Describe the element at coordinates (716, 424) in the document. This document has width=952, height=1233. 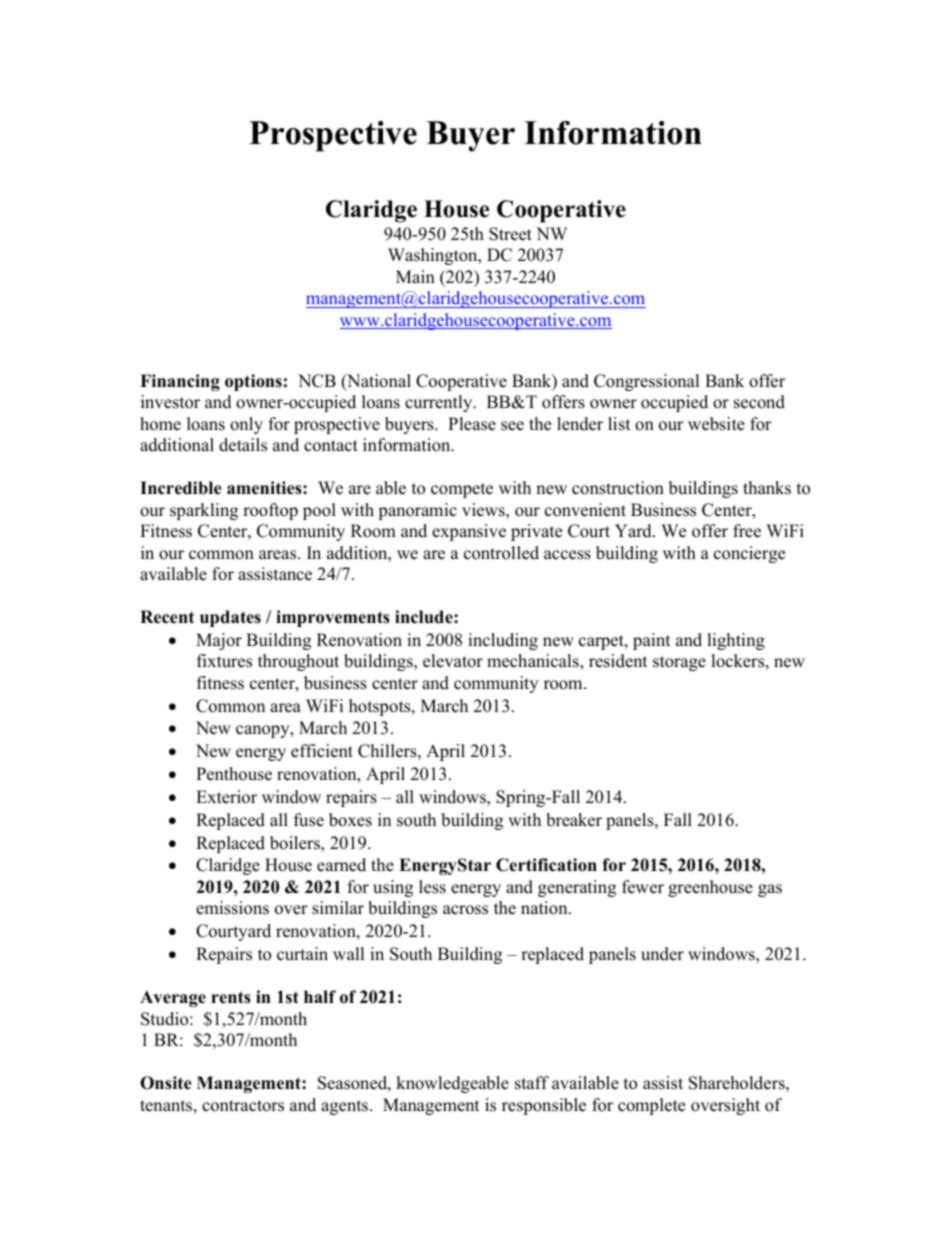
I see `website` at that location.
